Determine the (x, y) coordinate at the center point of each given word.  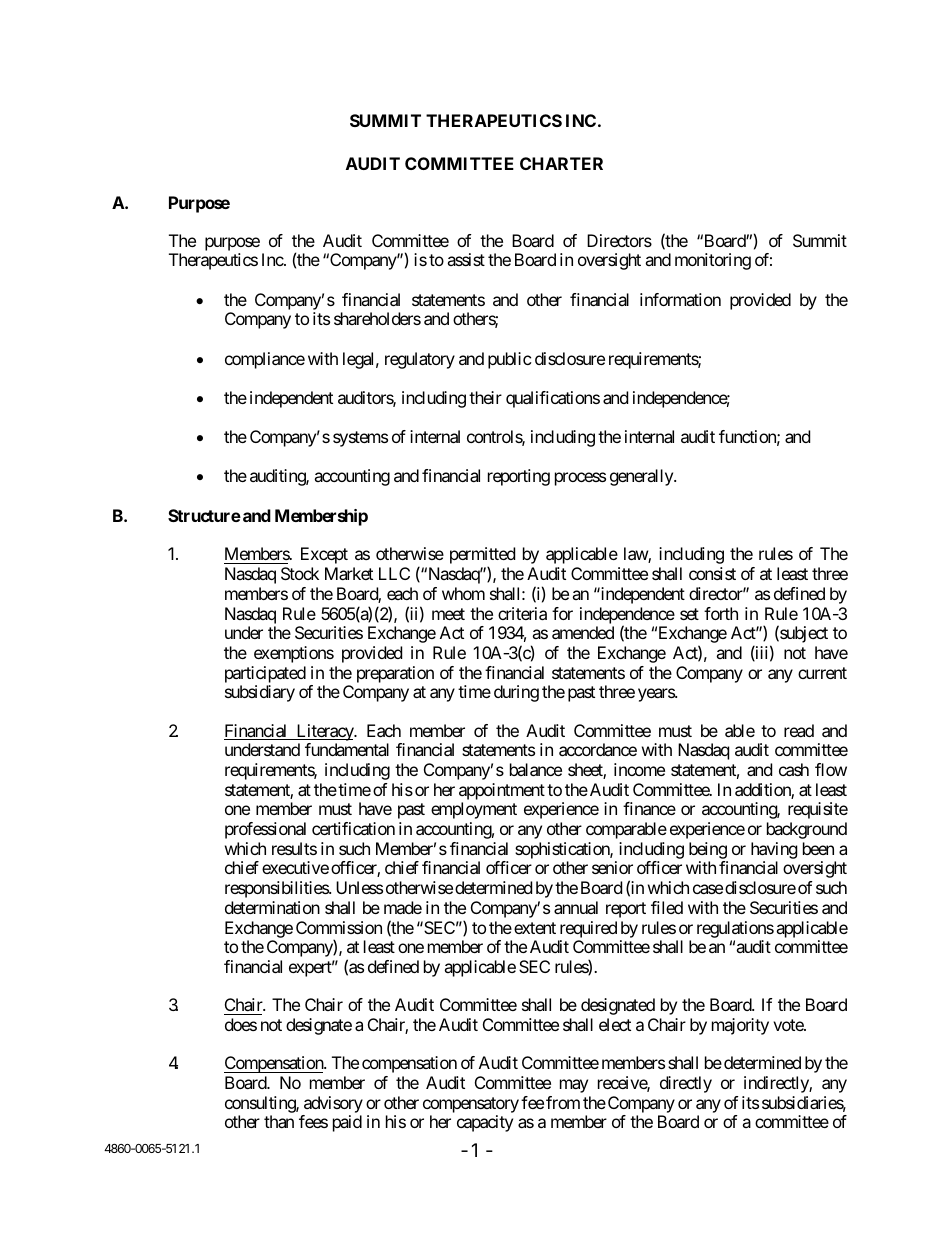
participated (265, 674)
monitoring (713, 261)
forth (721, 613)
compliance (265, 360)
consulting (261, 1106)
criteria (522, 613)
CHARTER (561, 163)
